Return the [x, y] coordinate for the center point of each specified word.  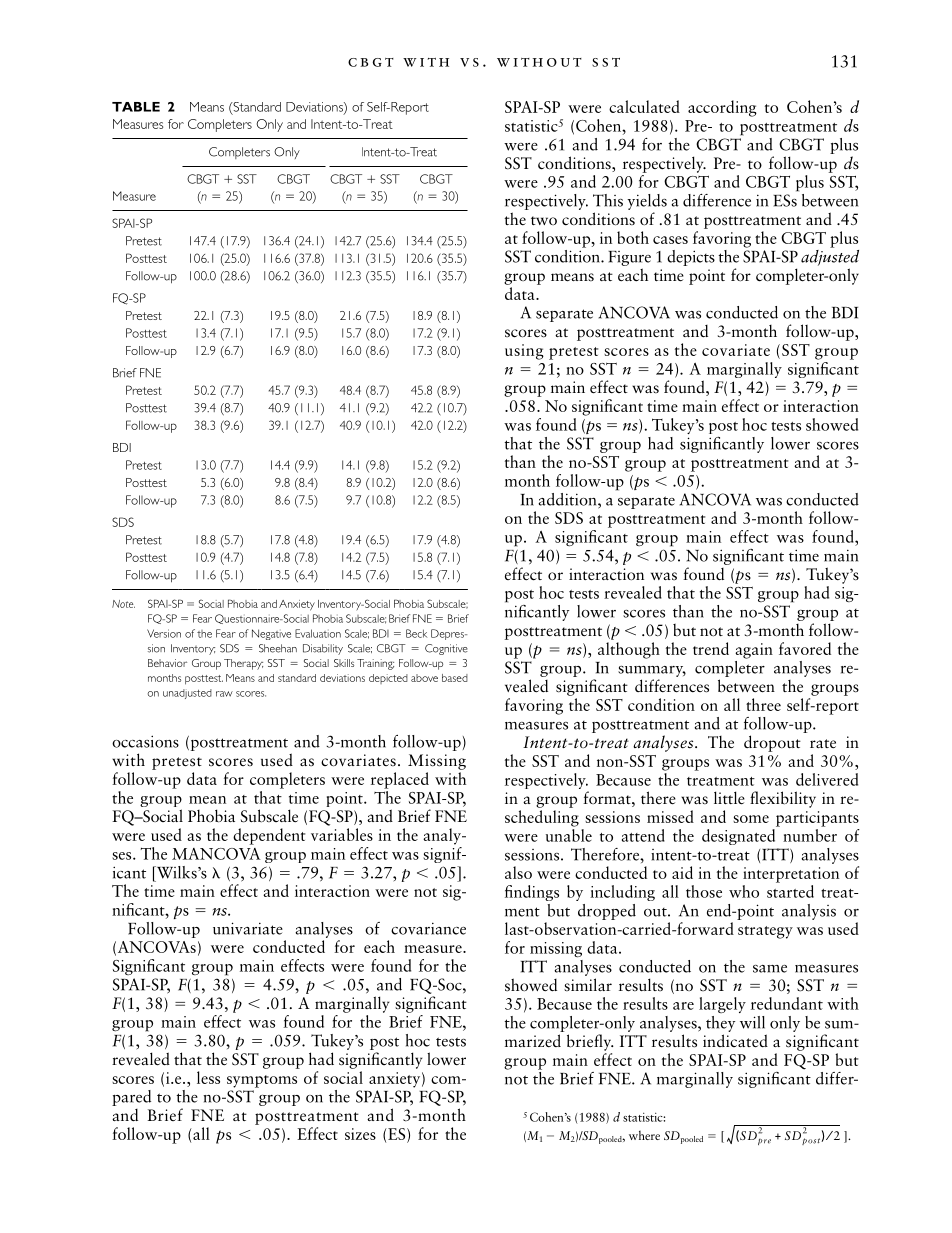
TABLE [136, 107]
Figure [629, 260]
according [722, 108]
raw [224, 694]
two [544, 220]
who [744, 891]
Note [123, 604]
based [455, 678]
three [763, 704]
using [524, 352]
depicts [691, 258]
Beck [416, 633]
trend [711, 648]
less [208, 1077]
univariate [248, 928]
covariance [428, 928]
